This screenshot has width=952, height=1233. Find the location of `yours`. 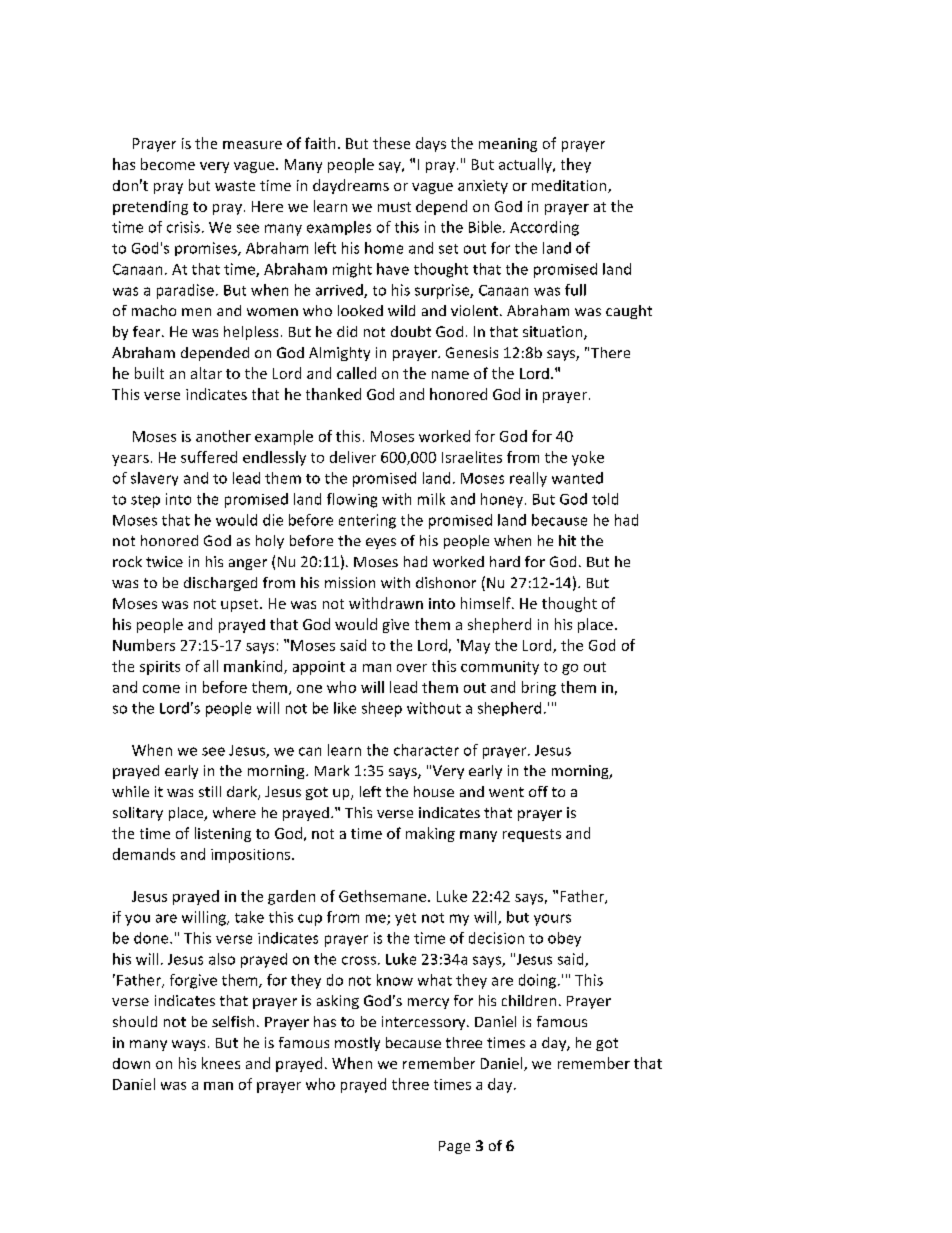

yours is located at coordinates (552, 920).
